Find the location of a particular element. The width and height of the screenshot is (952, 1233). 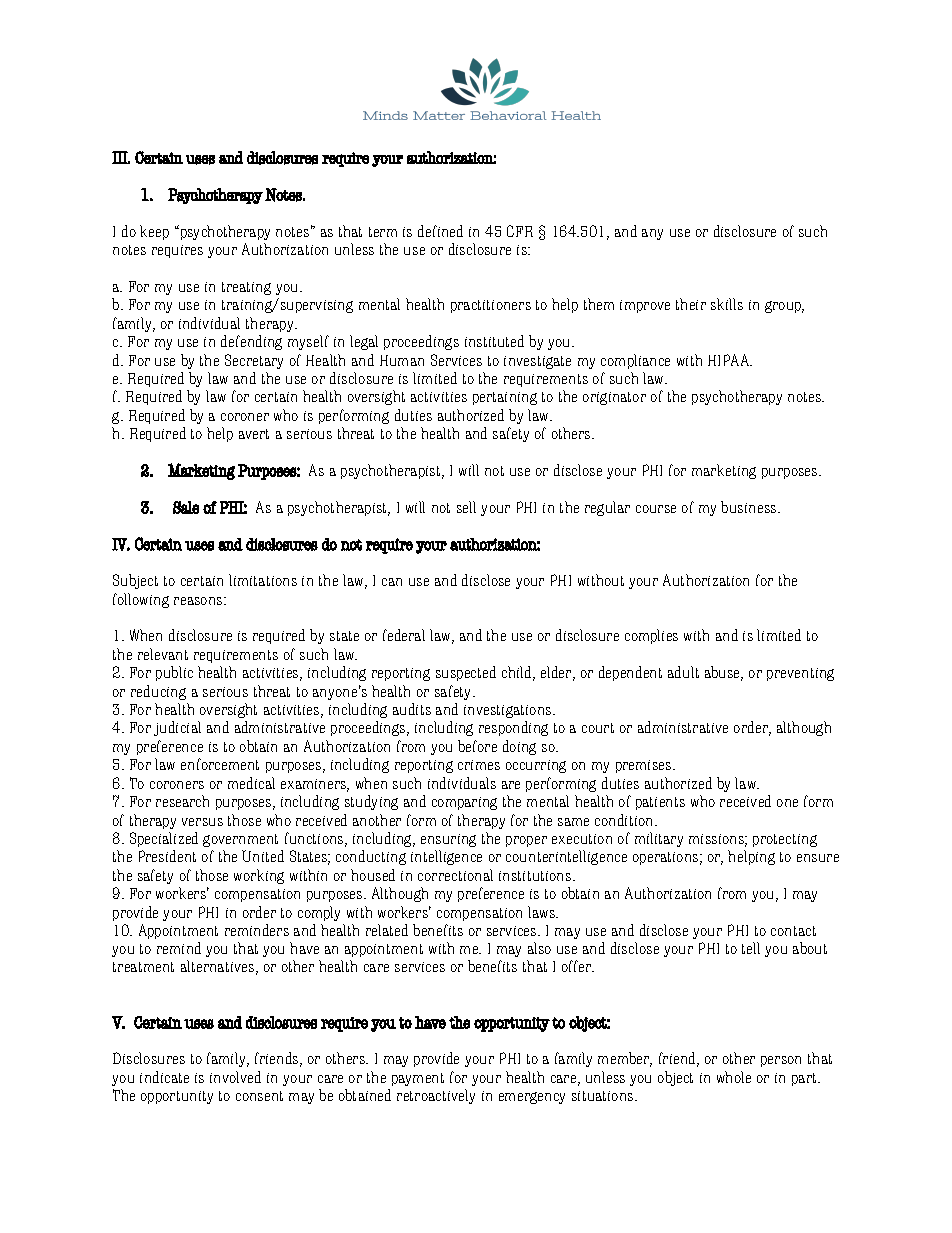

comparing is located at coordinates (464, 803).
